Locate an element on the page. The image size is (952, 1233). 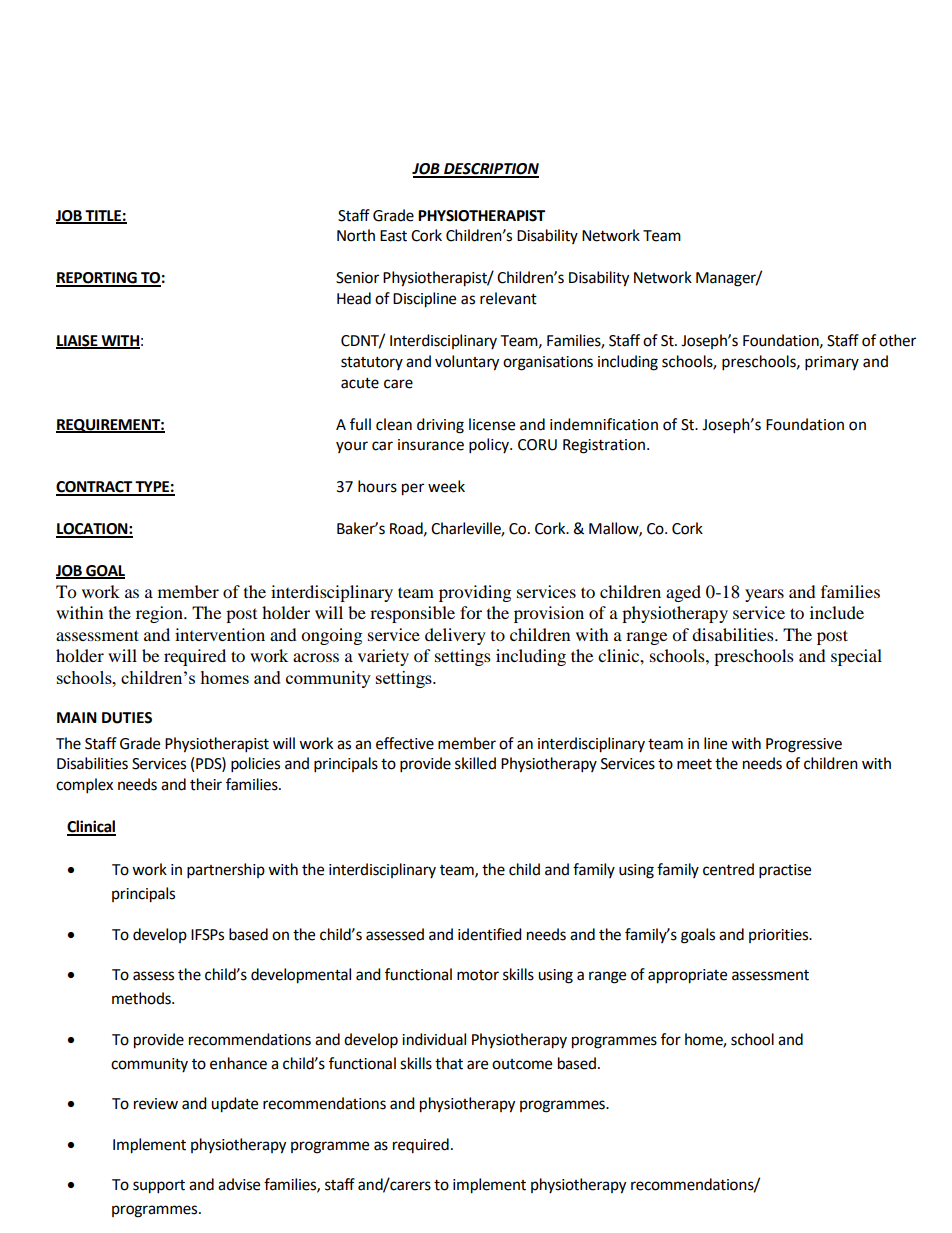
REPORTING is located at coordinates (97, 279).
